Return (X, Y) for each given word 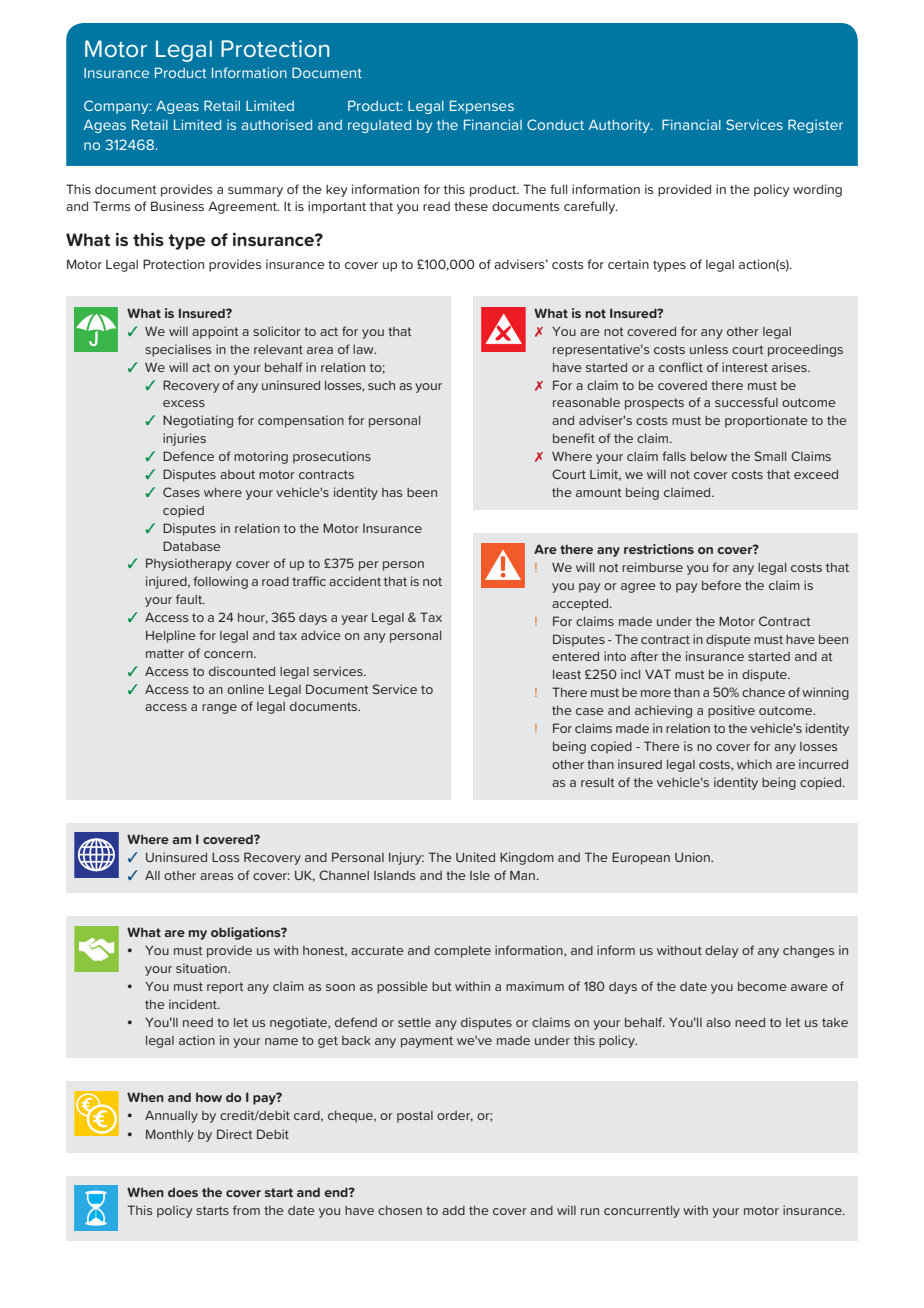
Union (693, 857)
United (475, 857)
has (392, 492)
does (183, 1192)
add (453, 1210)
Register (815, 126)
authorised (276, 124)
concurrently (642, 1212)
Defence (188, 456)
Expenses (482, 107)
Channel (344, 875)
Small (770, 456)
